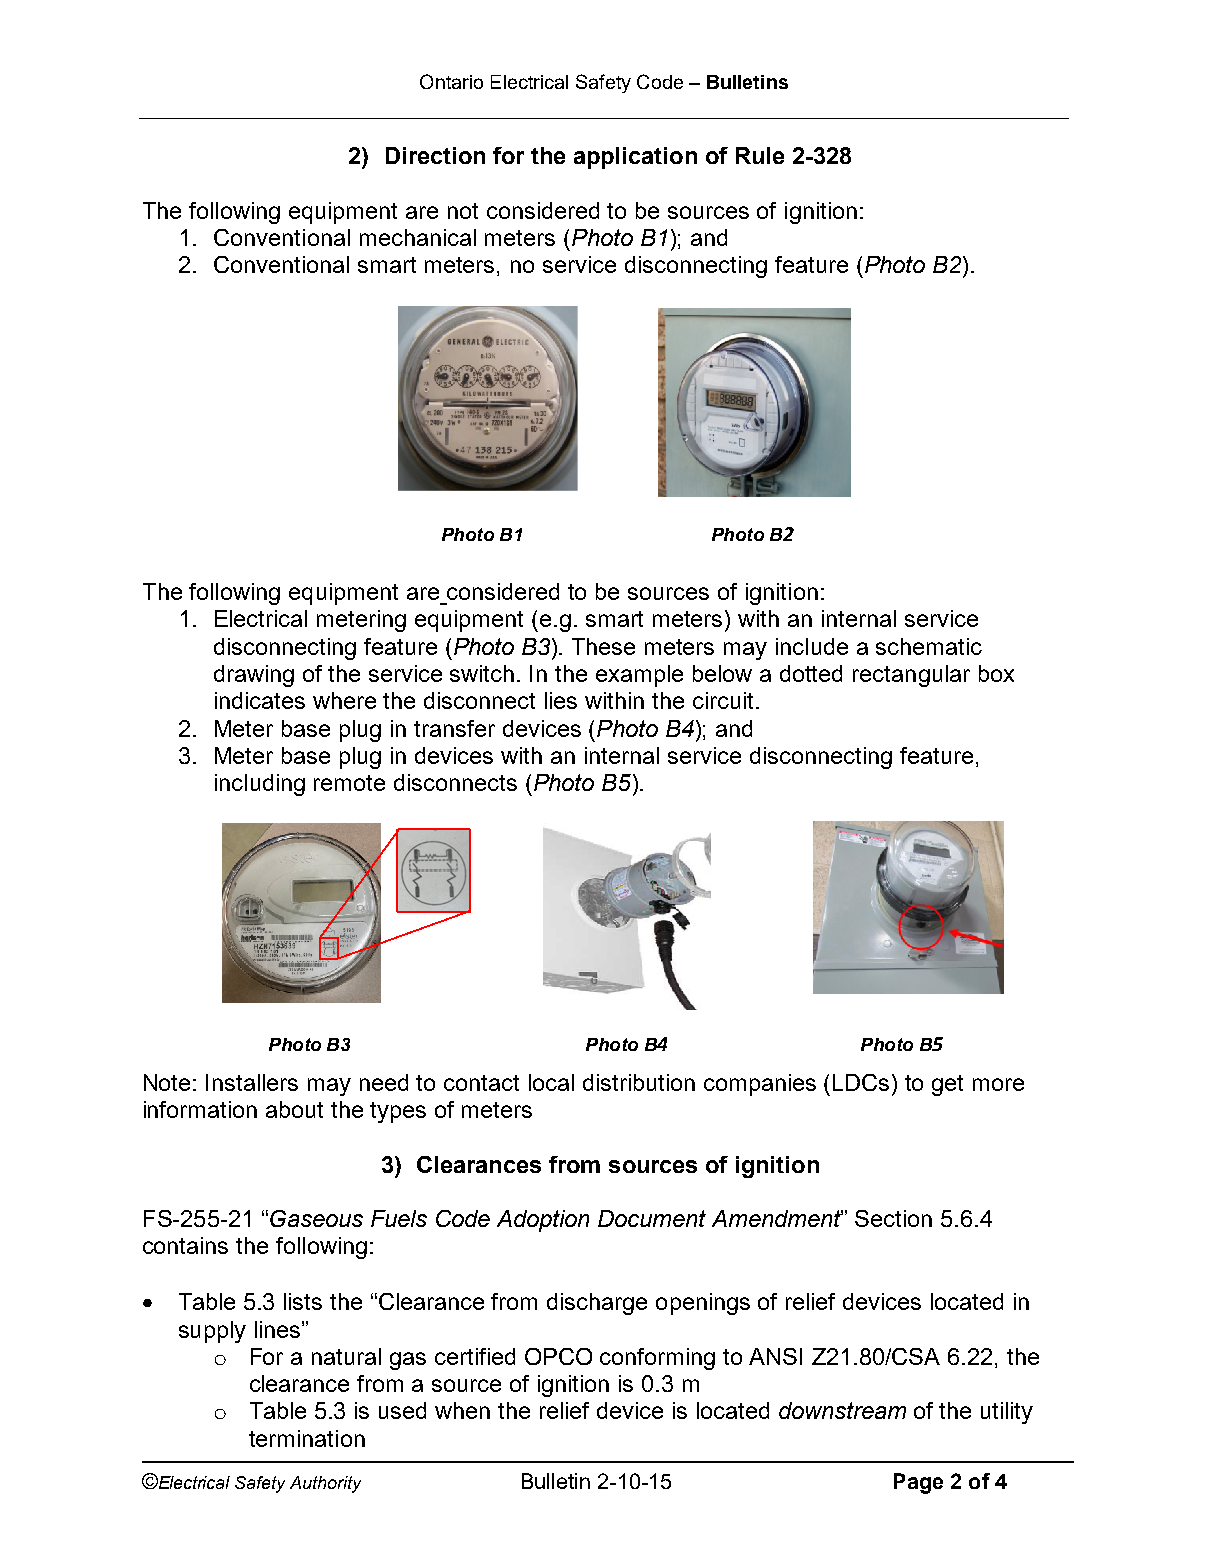 Image resolution: width=1208 pixels, height=1564 pixels. Describe the element at coordinates (929, 646) in the screenshot. I see `schematic` at that location.
